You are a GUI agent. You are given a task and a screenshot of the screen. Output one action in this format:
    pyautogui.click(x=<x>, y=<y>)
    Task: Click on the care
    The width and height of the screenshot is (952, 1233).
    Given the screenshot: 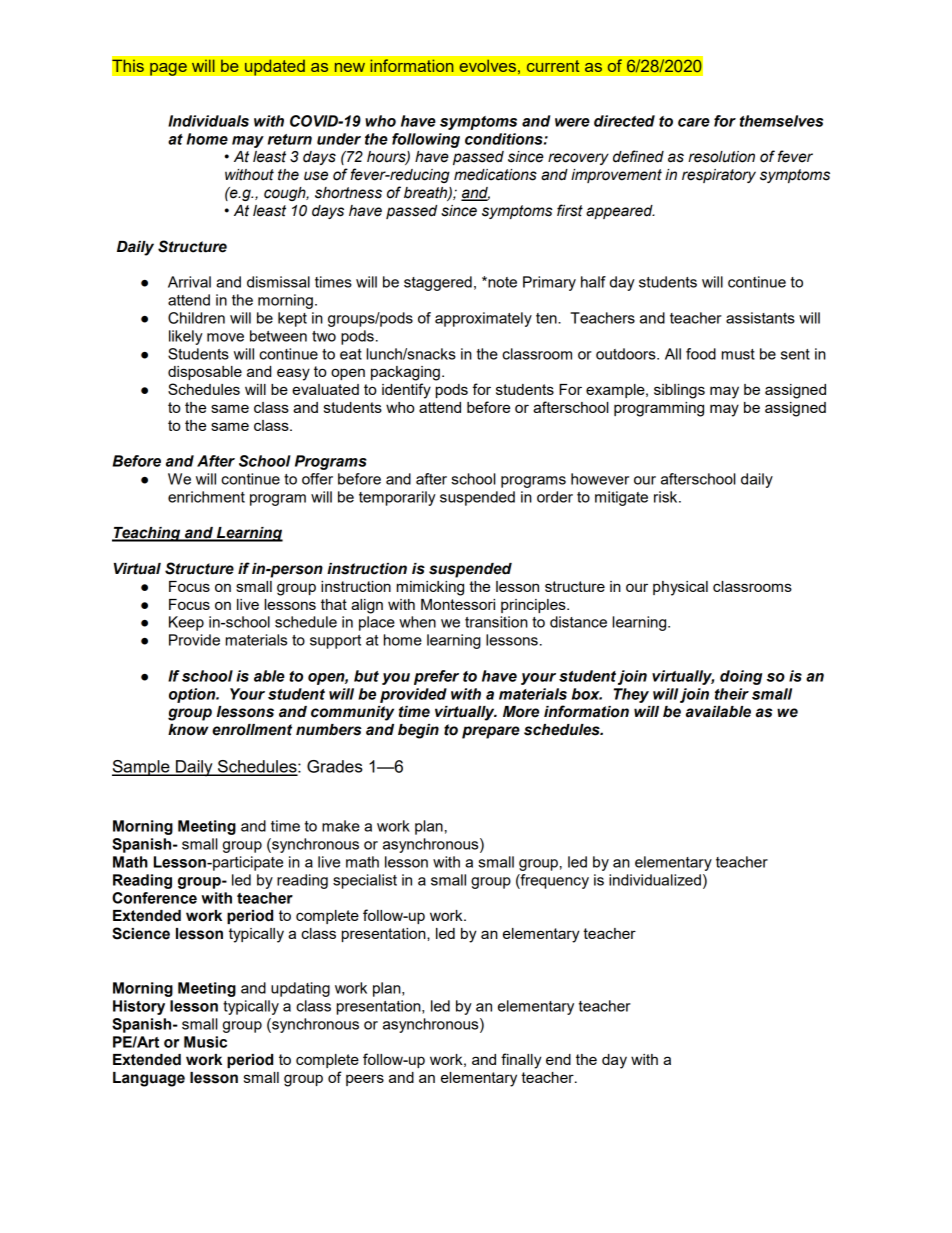 What is the action you would take?
    pyautogui.click(x=694, y=122)
